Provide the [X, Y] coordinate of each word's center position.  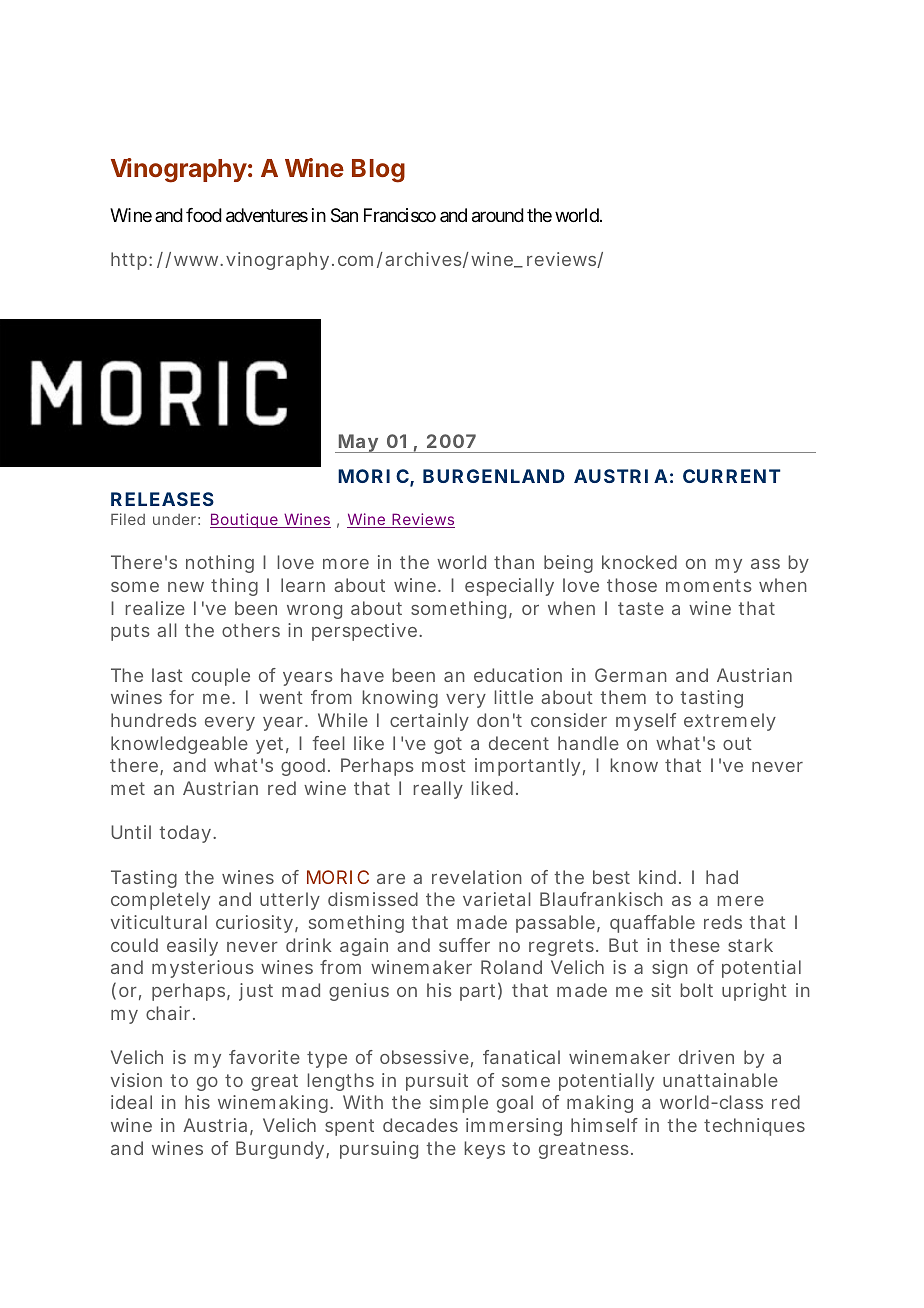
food [204, 215]
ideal [131, 1102]
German [631, 675]
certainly [429, 722]
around [498, 215]
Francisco [400, 215]
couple [221, 677]
